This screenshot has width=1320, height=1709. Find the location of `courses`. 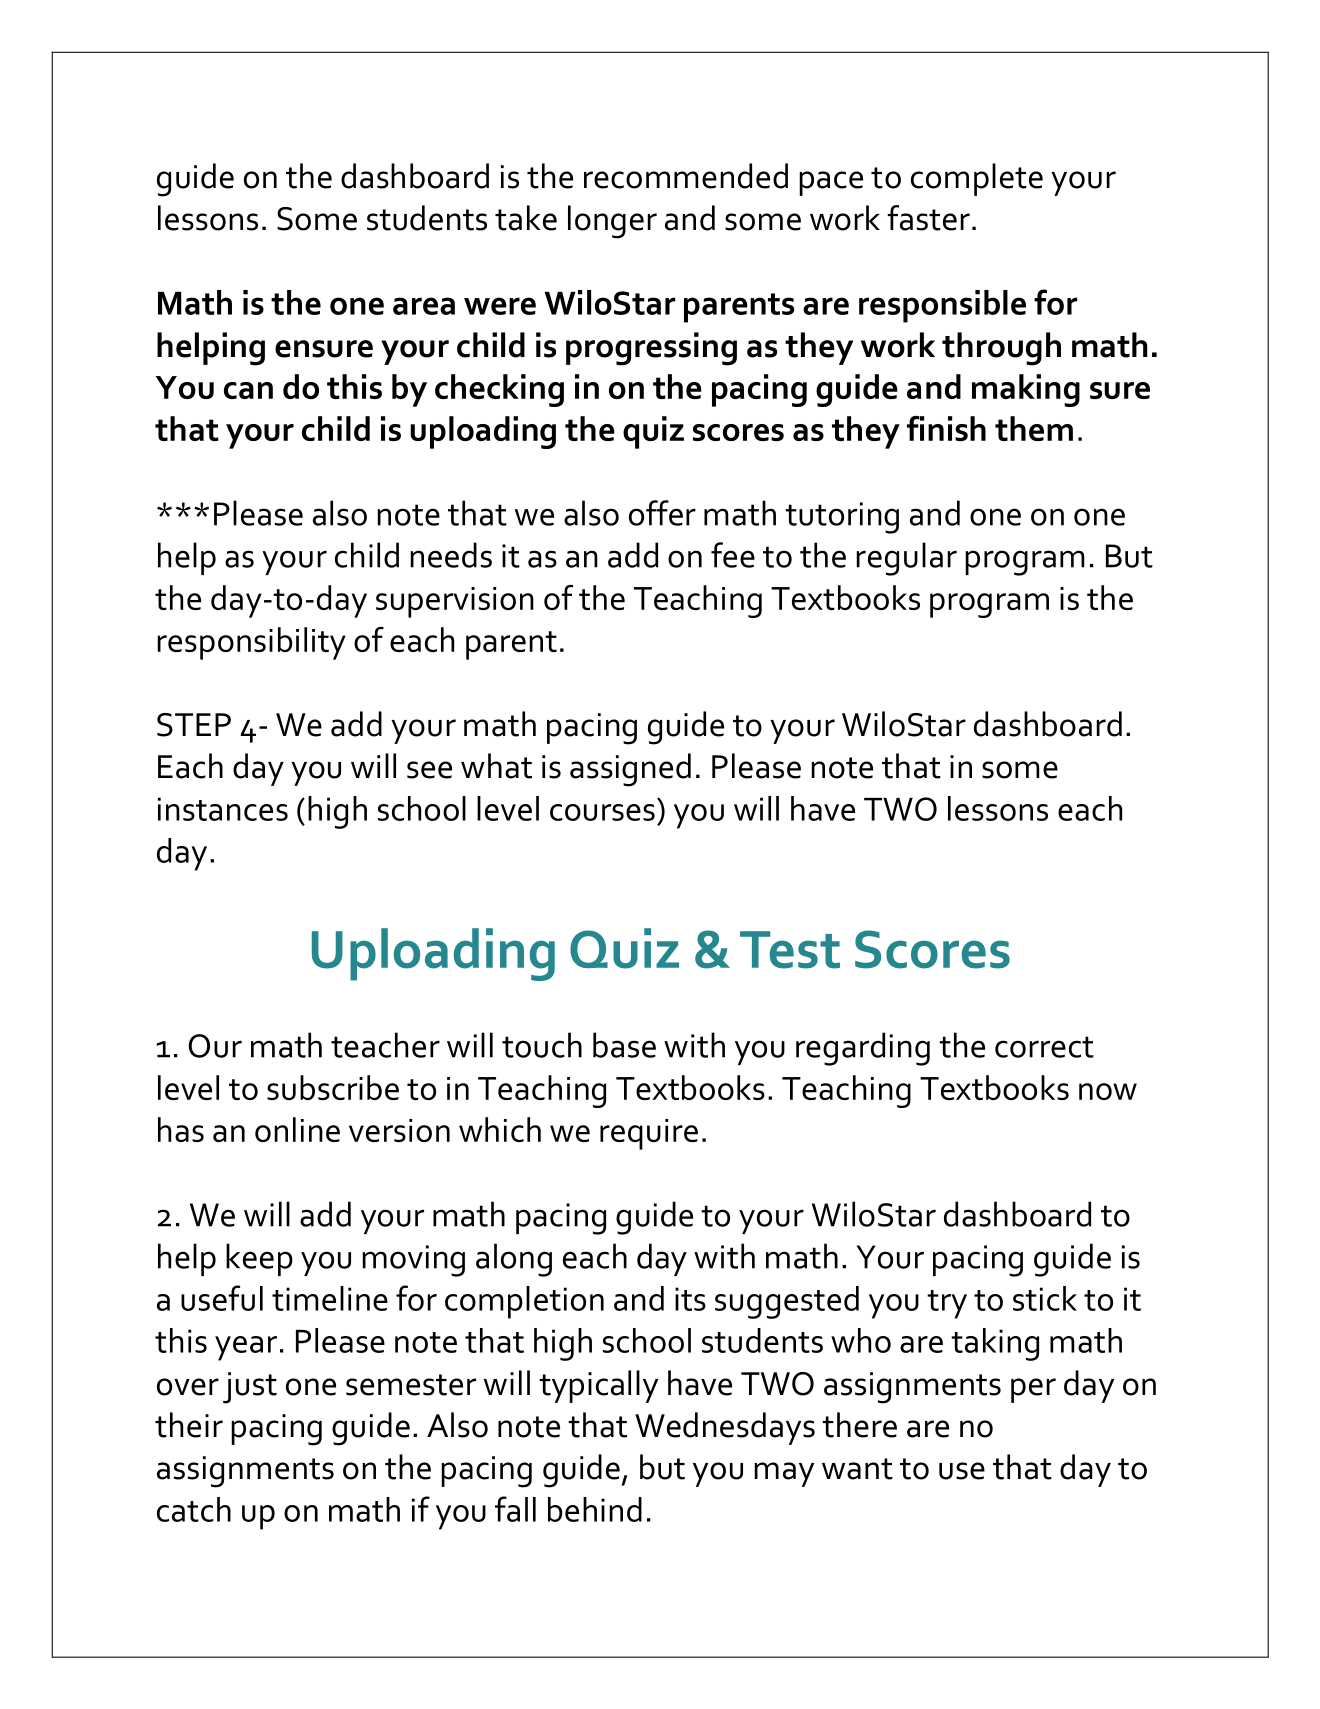

courses is located at coordinates (602, 812).
